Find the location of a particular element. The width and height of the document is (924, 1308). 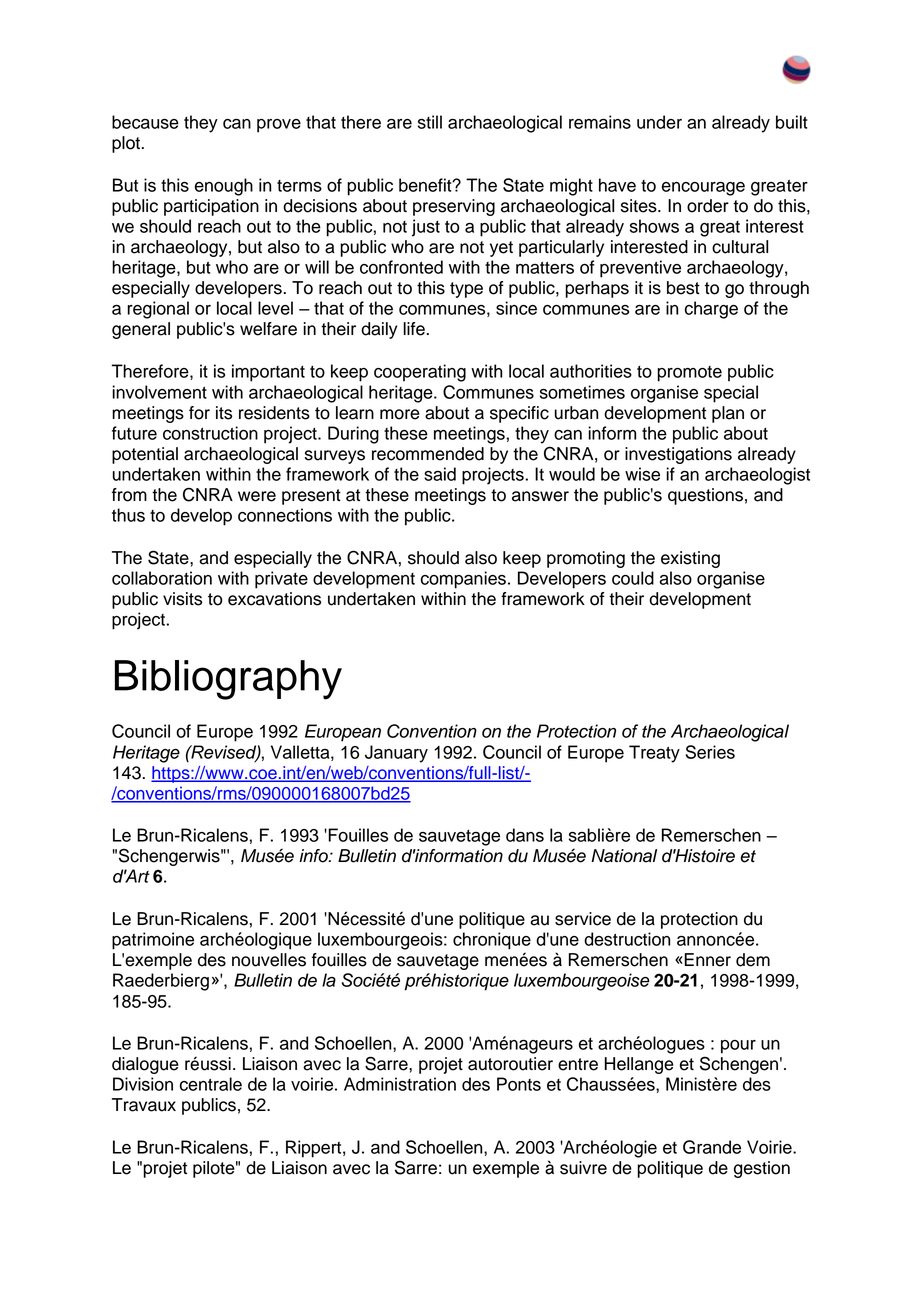

enough is located at coordinates (224, 187).
